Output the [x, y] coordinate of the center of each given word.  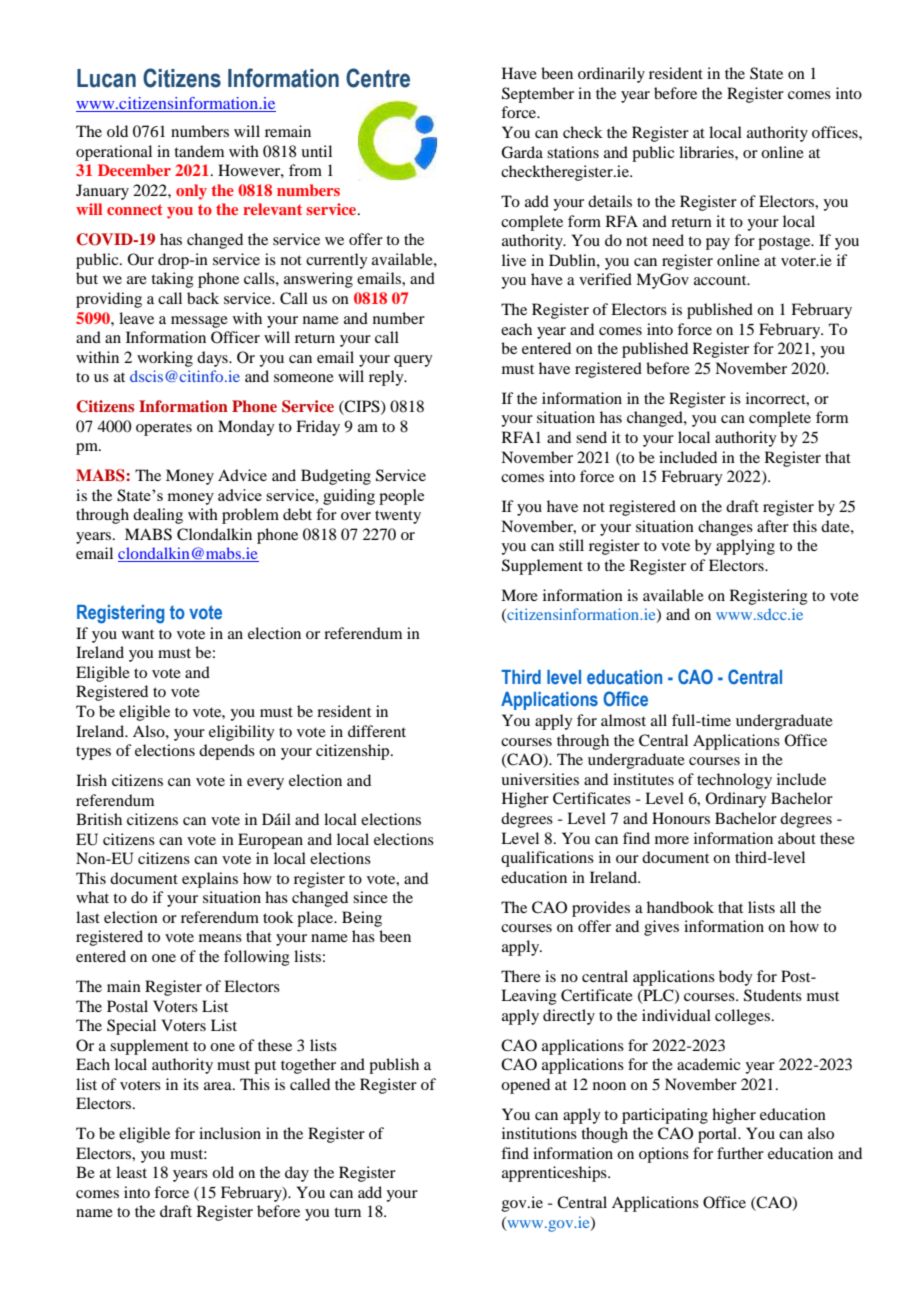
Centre [378, 78]
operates [164, 429]
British [99, 819]
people [401, 497]
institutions [539, 1133]
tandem [199, 151]
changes [725, 528]
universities [540, 779]
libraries [707, 152]
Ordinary [736, 800]
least [131, 1172]
